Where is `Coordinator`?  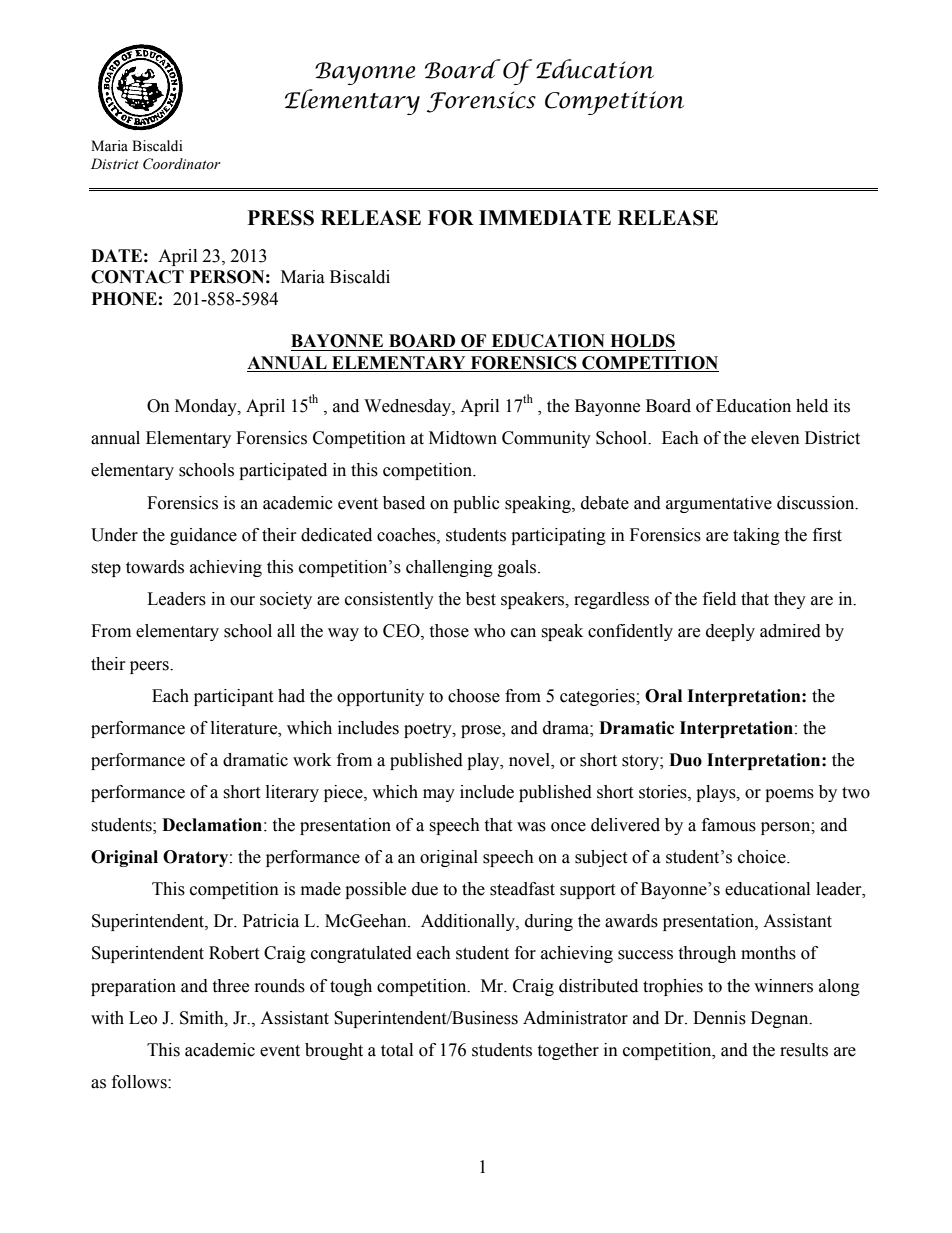
Coordinator is located at coordinates (182, 164).
